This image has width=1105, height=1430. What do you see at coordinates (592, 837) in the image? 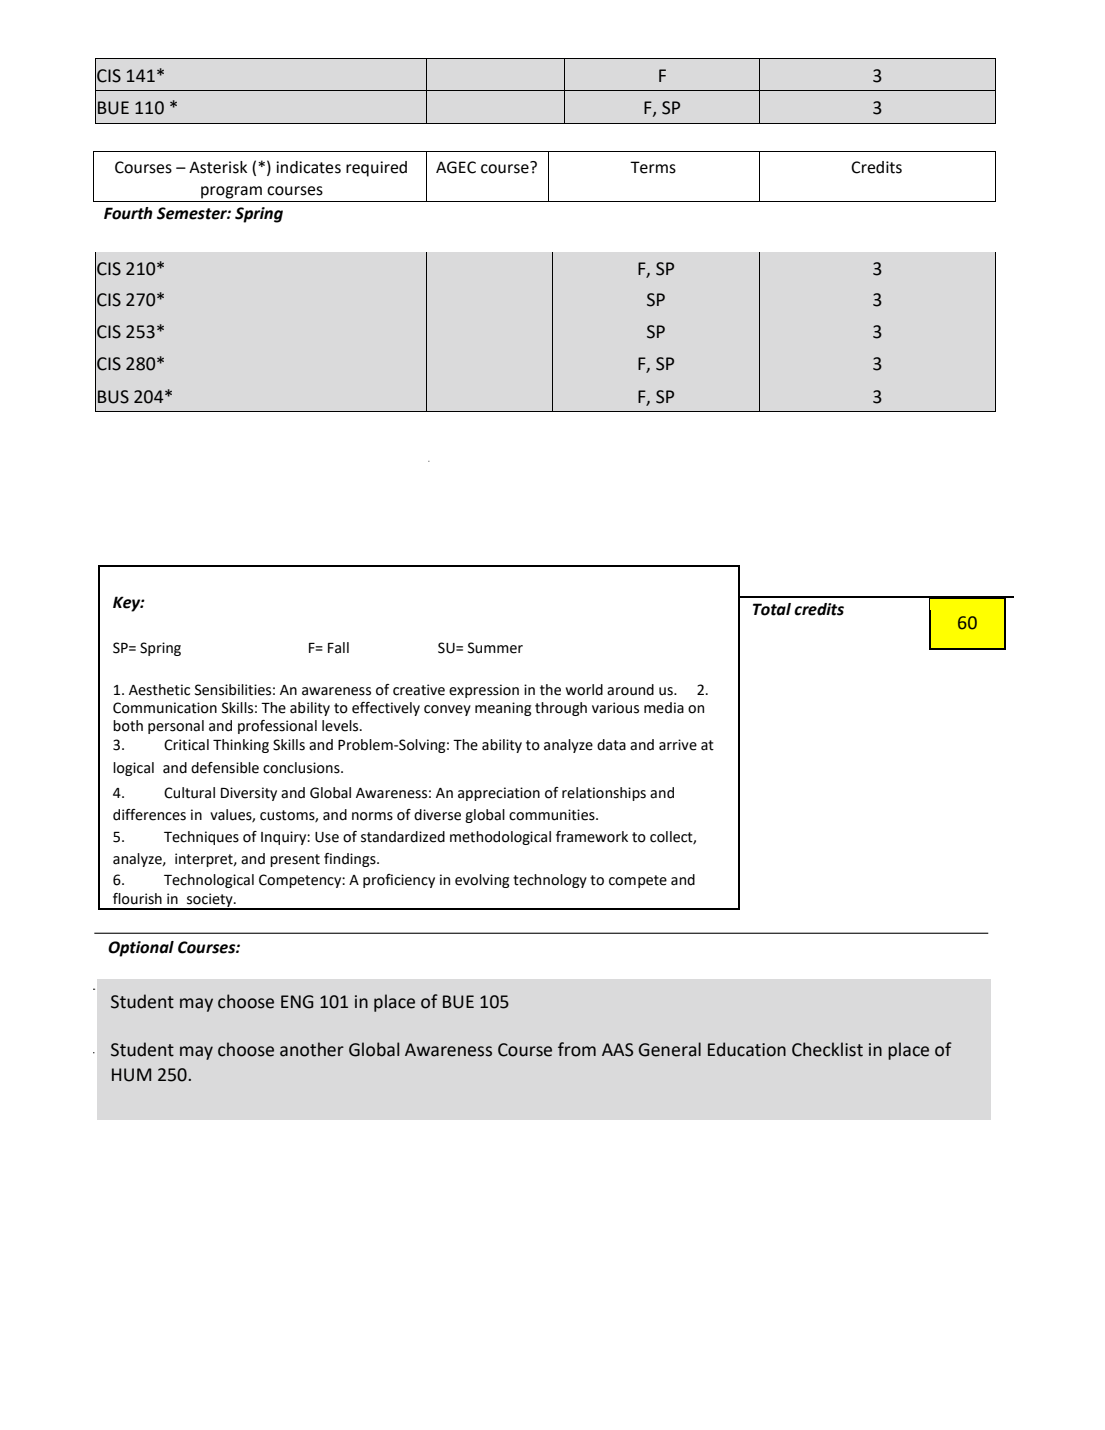
I see `framework` at bounding box center [592, 837].
